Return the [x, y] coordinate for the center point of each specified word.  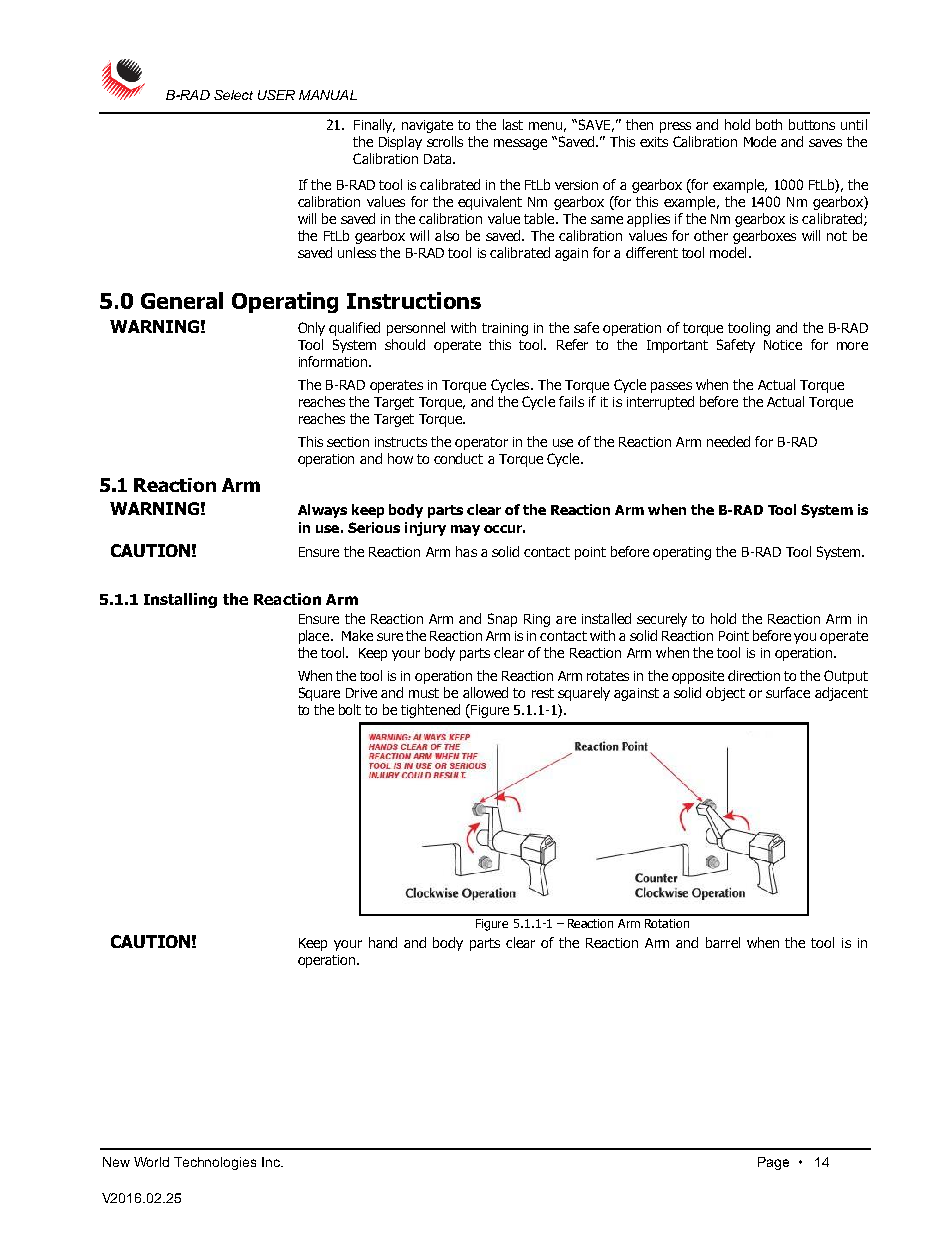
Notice [783, 345]
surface [788, 692]
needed [728, 441]
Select [233, 95]
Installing [180, 600]
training [505, 329]
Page [773, 1163]
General [182, 300]
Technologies [215, 1163]
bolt [350, 709]
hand [383, 942]
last [513, 124]
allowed [485, 692]
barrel [723, 942]
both [769, 124]
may [465, 530]
